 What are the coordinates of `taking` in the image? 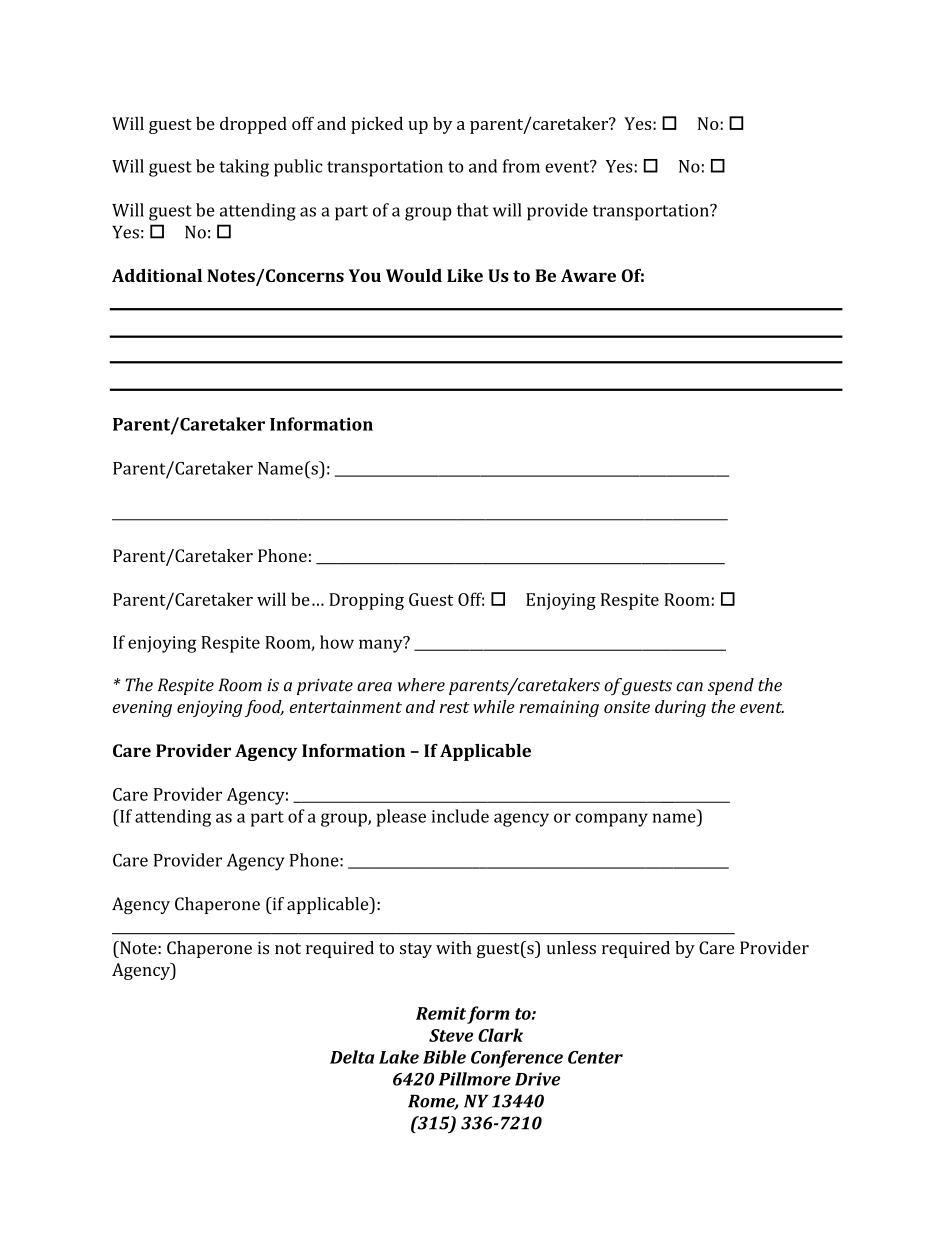 It's located at (244, 168).
